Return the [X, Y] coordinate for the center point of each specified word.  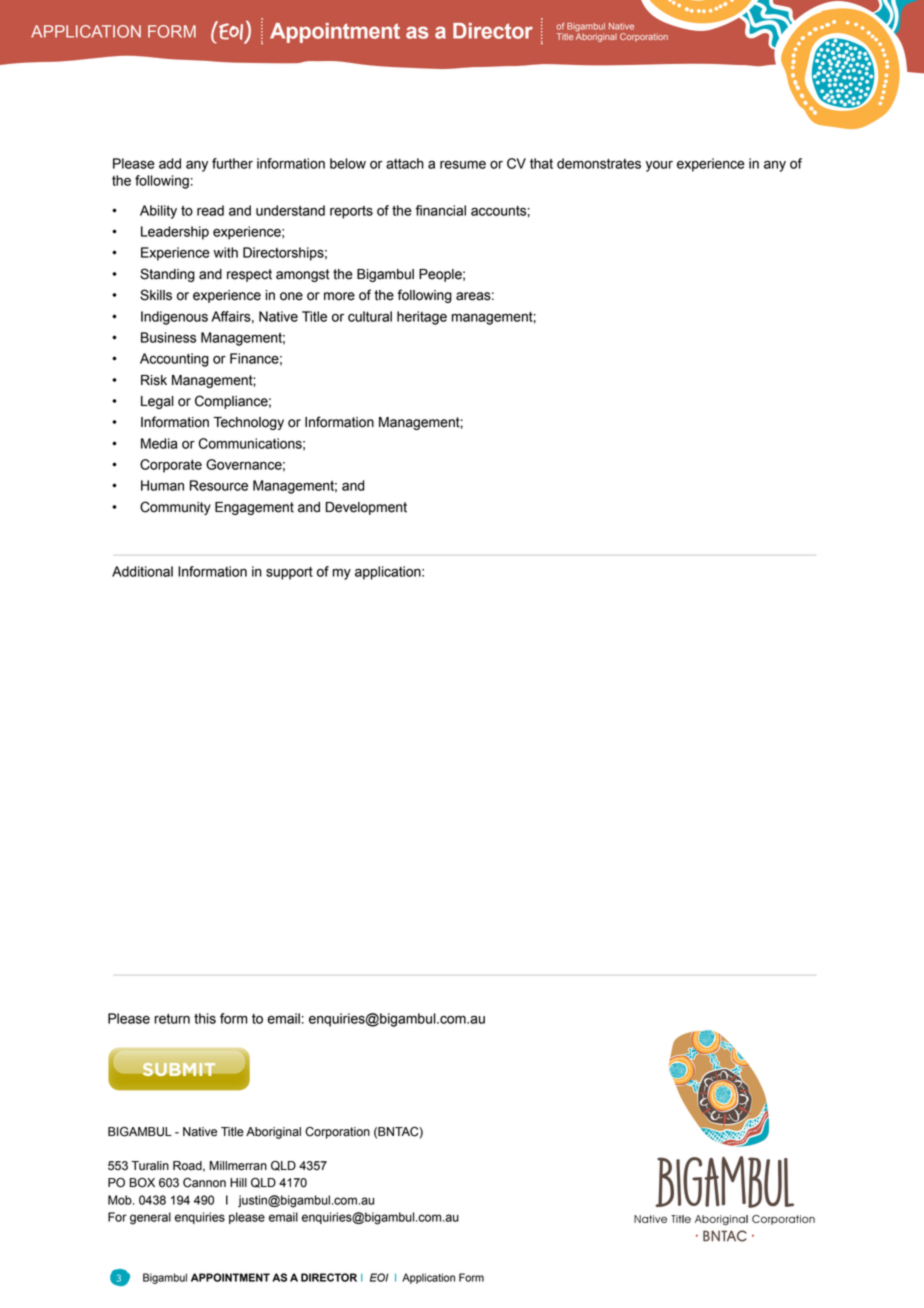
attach [405, 163]
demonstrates [599, 163]
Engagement [254, 508]
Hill [238, 1182]
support [289, 573]
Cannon [204, 1182]
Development [366, 508]
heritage [422, 318]
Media [159, 443]
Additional [142, 571]
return [172, 1018]
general [150, 1218]
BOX [142, 1183]
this [205, 1018]
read [210, 210]
